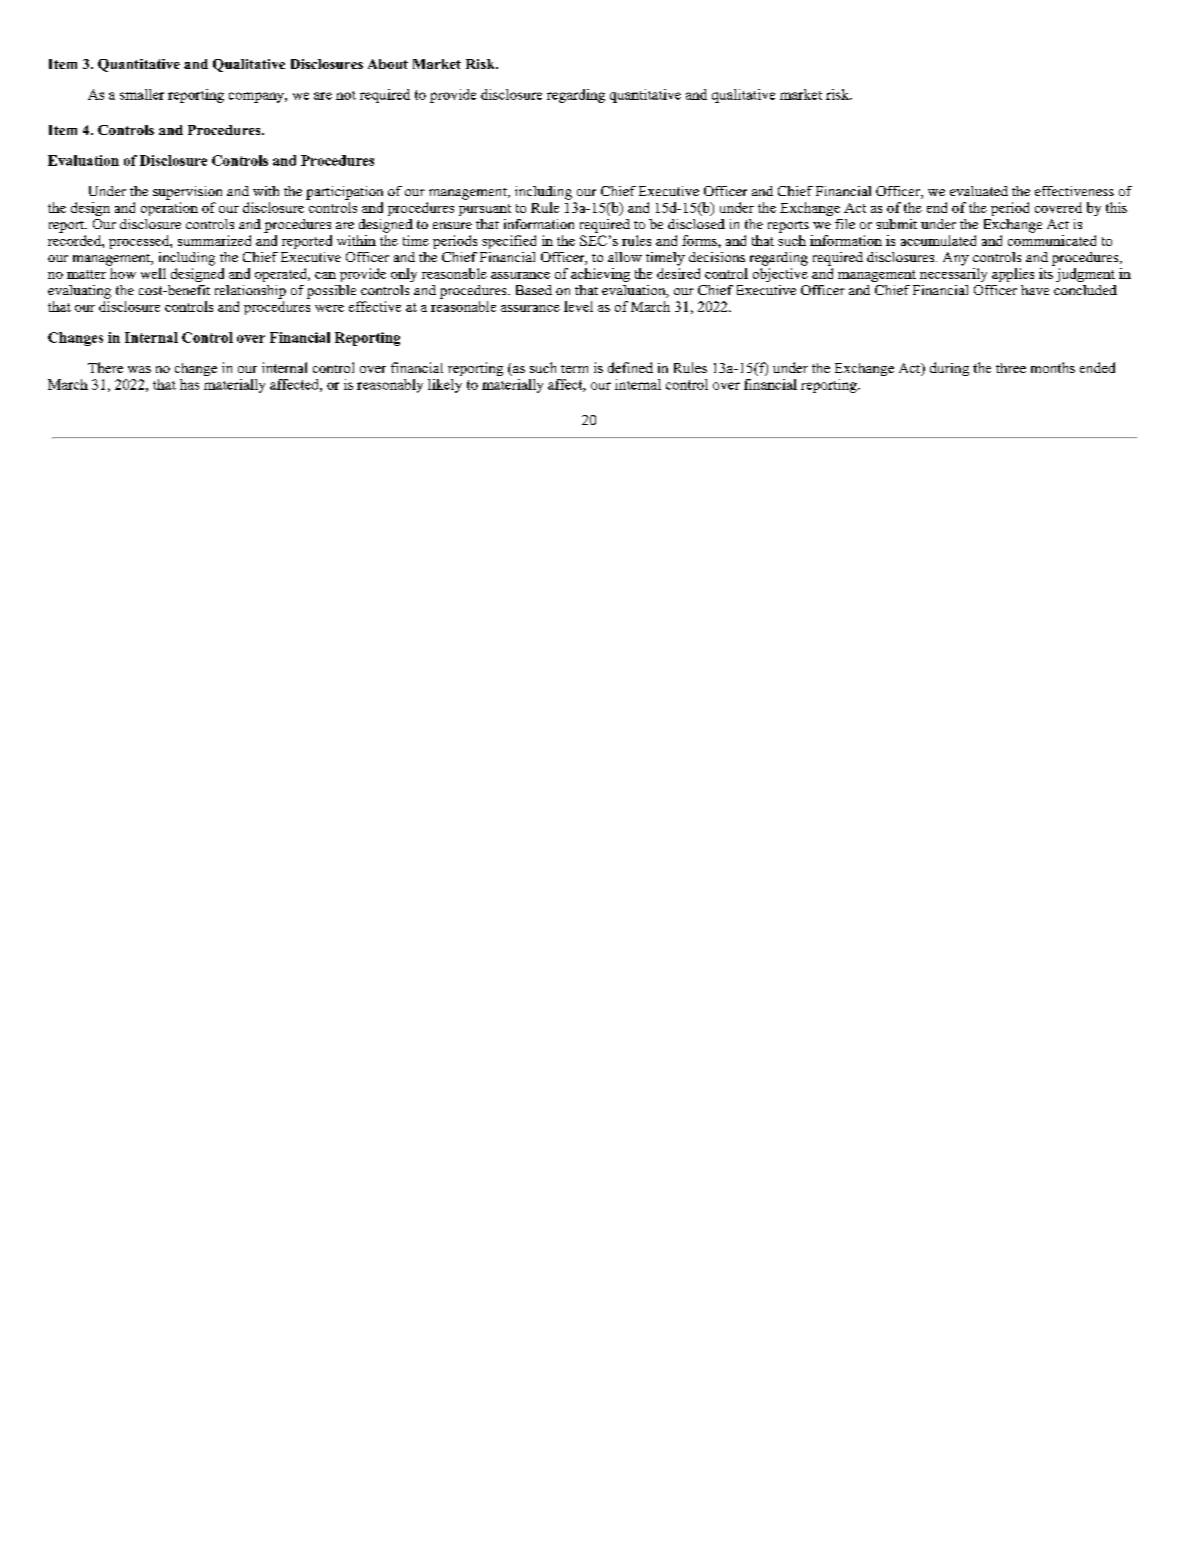 This page has width=1202, height=1556. I want to click on applies, so click(1013, 275).
